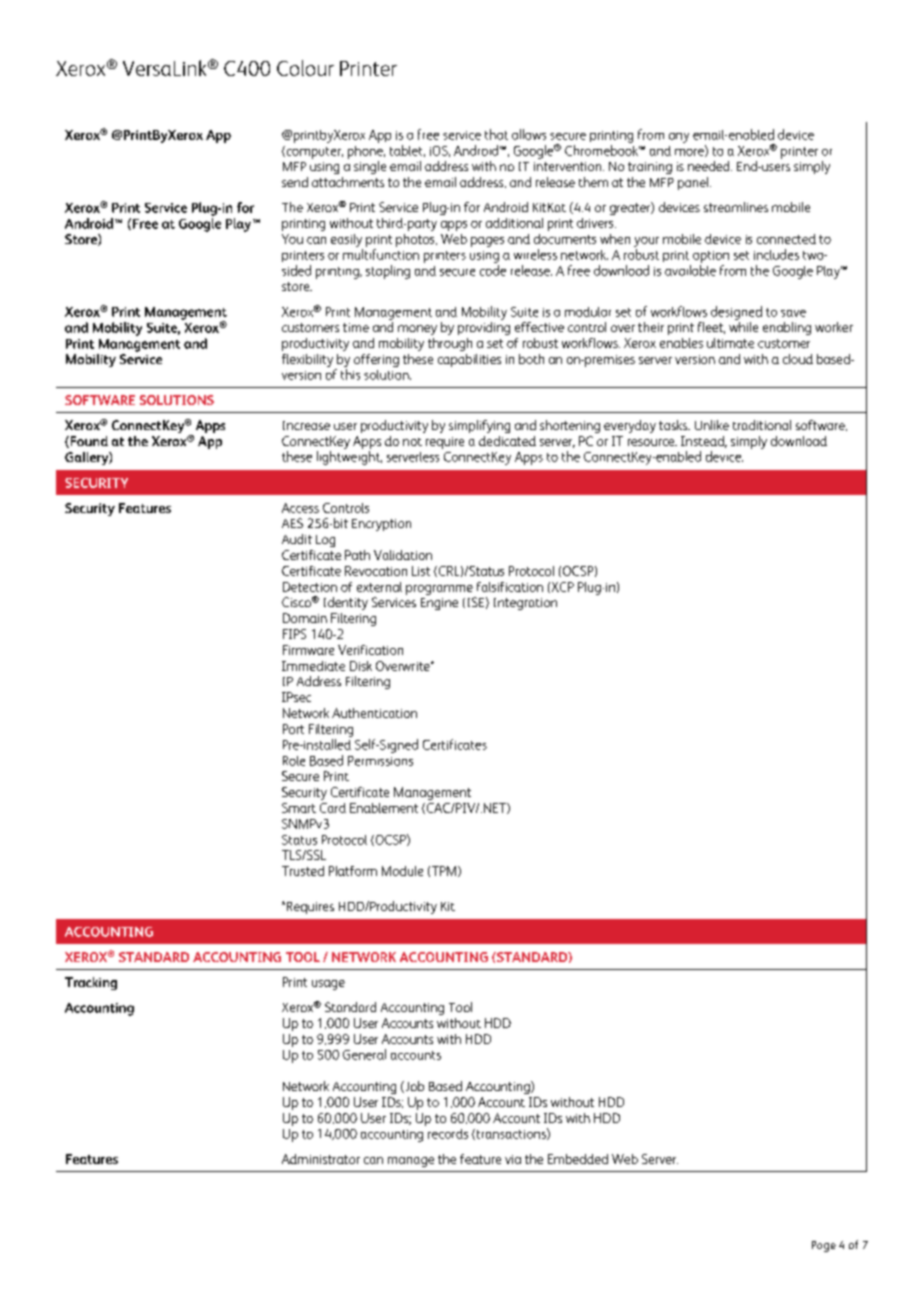 Image resolution: width=924 pixels, height=1308 pixels. Describe the element at coordinates (679, 138) in the image. I see `any` at that location.
